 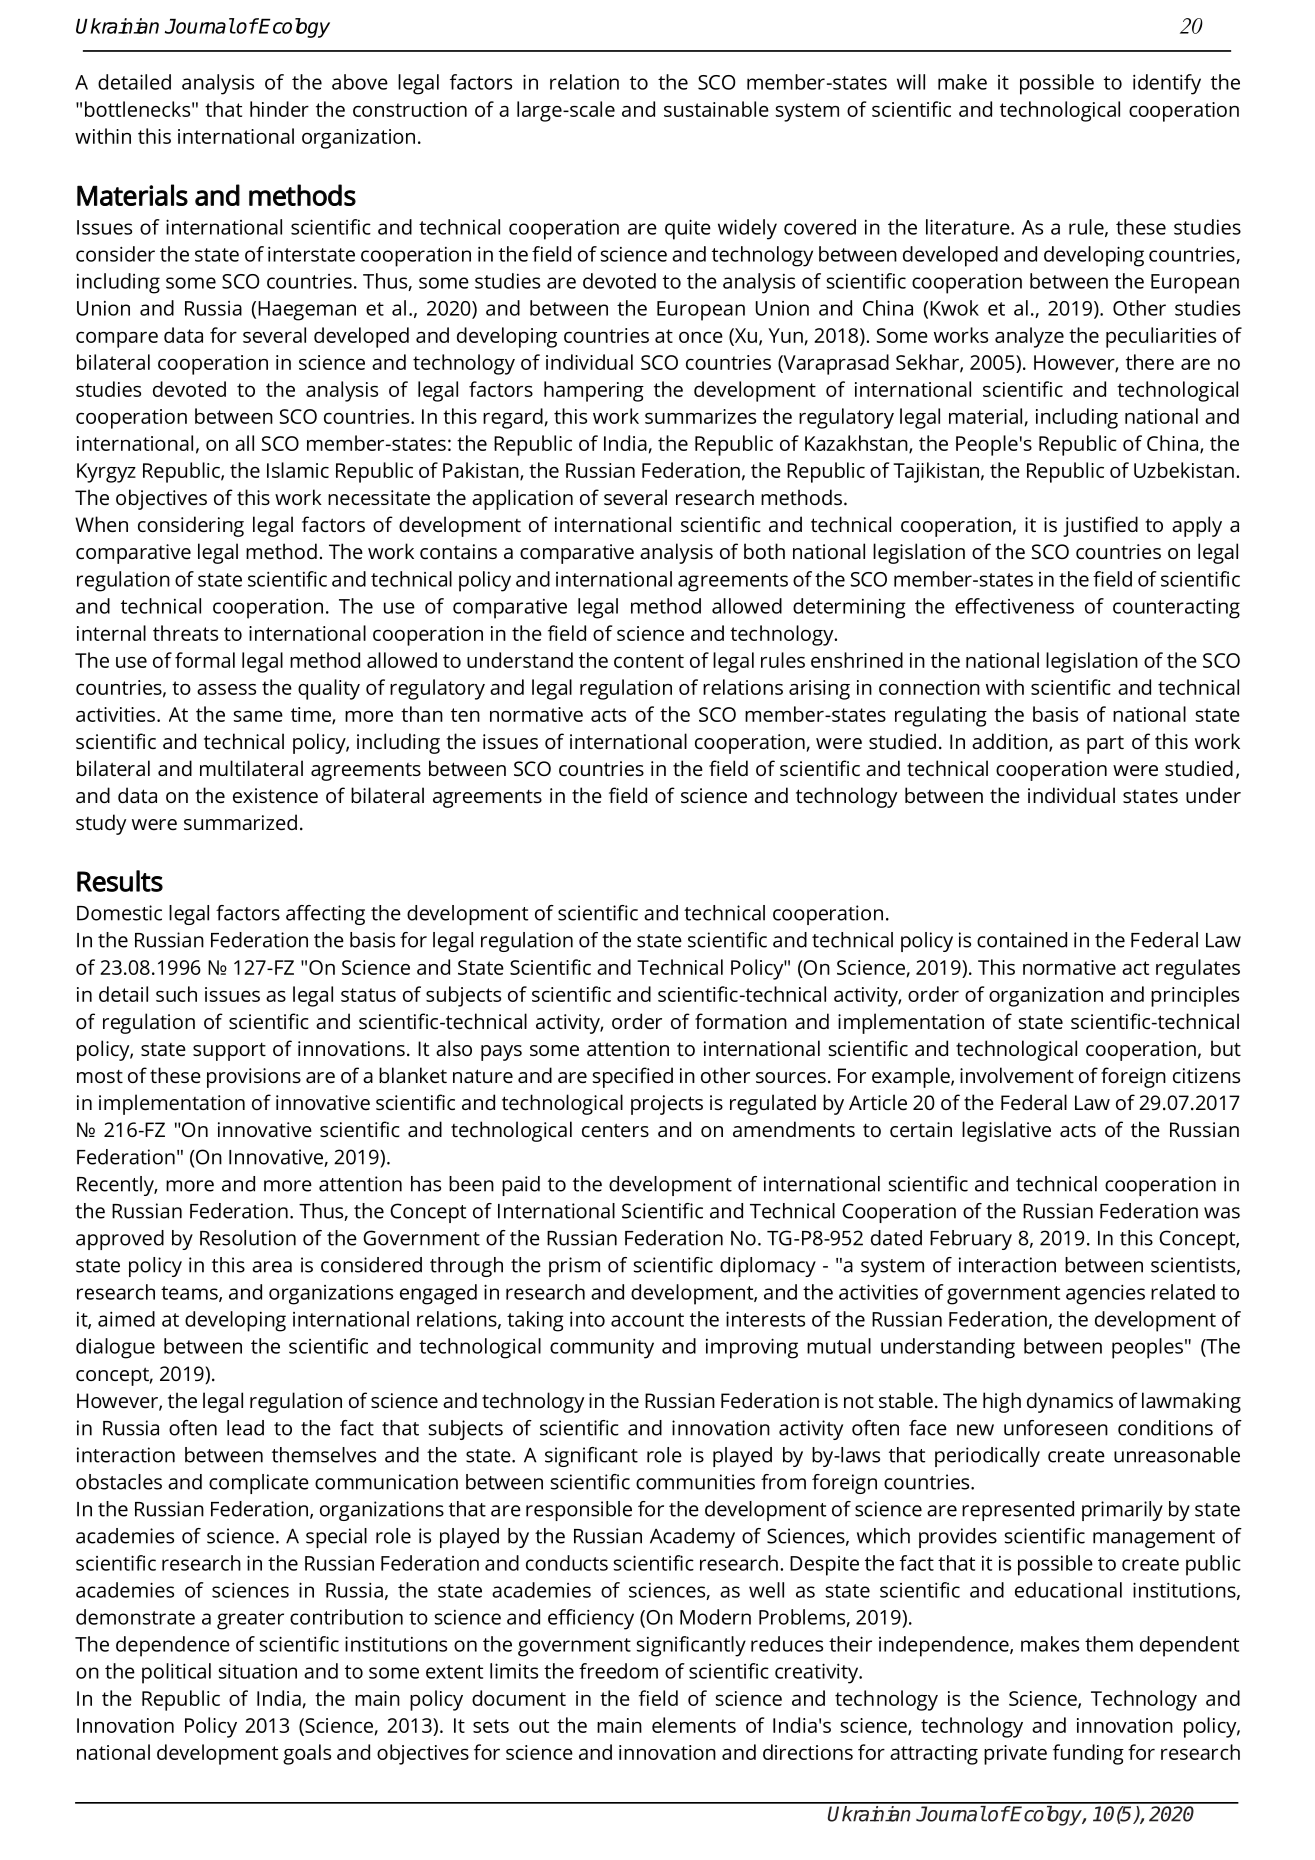 I want to click on Islamic, so click(x=298, y=470).
